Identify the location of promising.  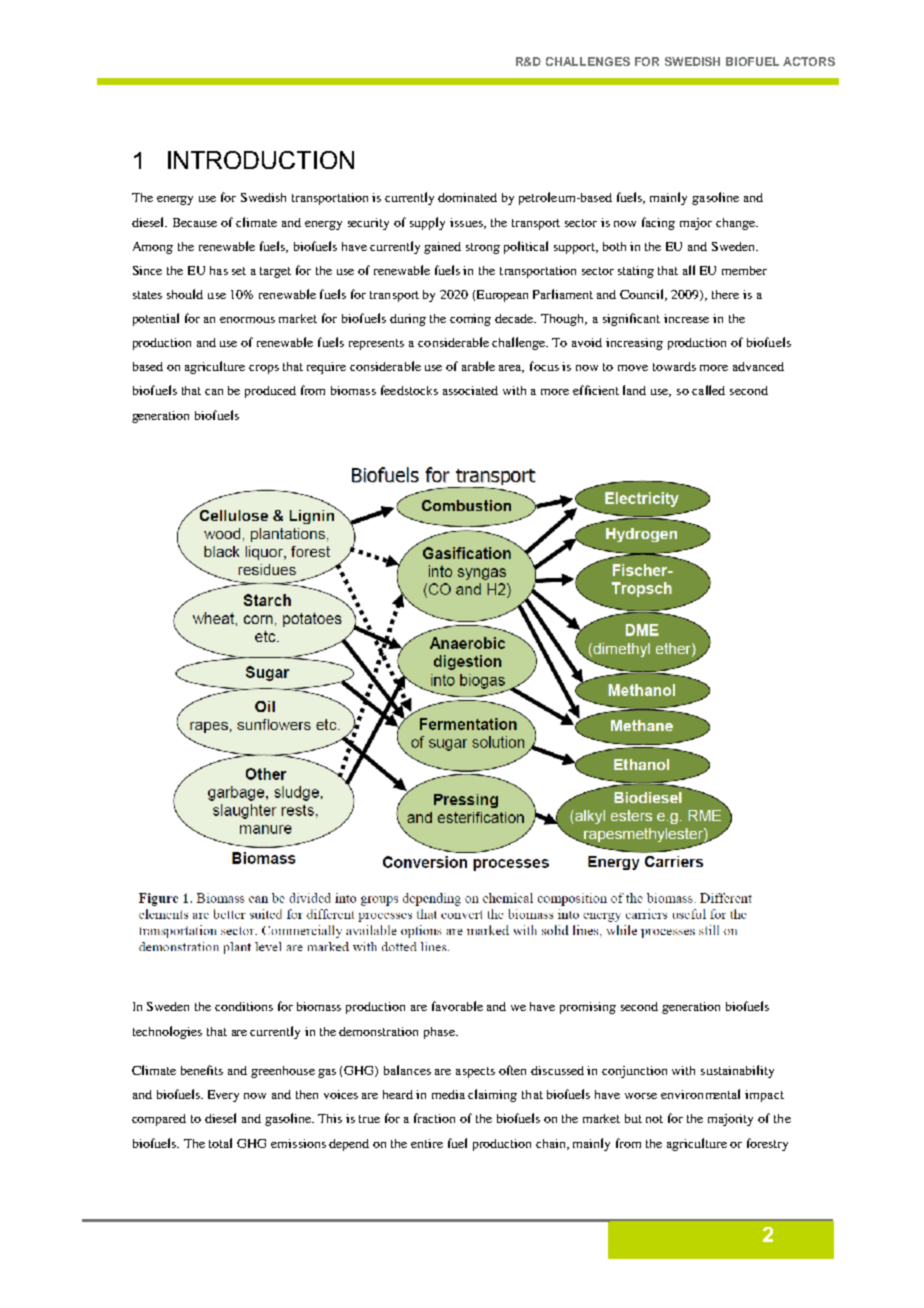
(588, 1008).
